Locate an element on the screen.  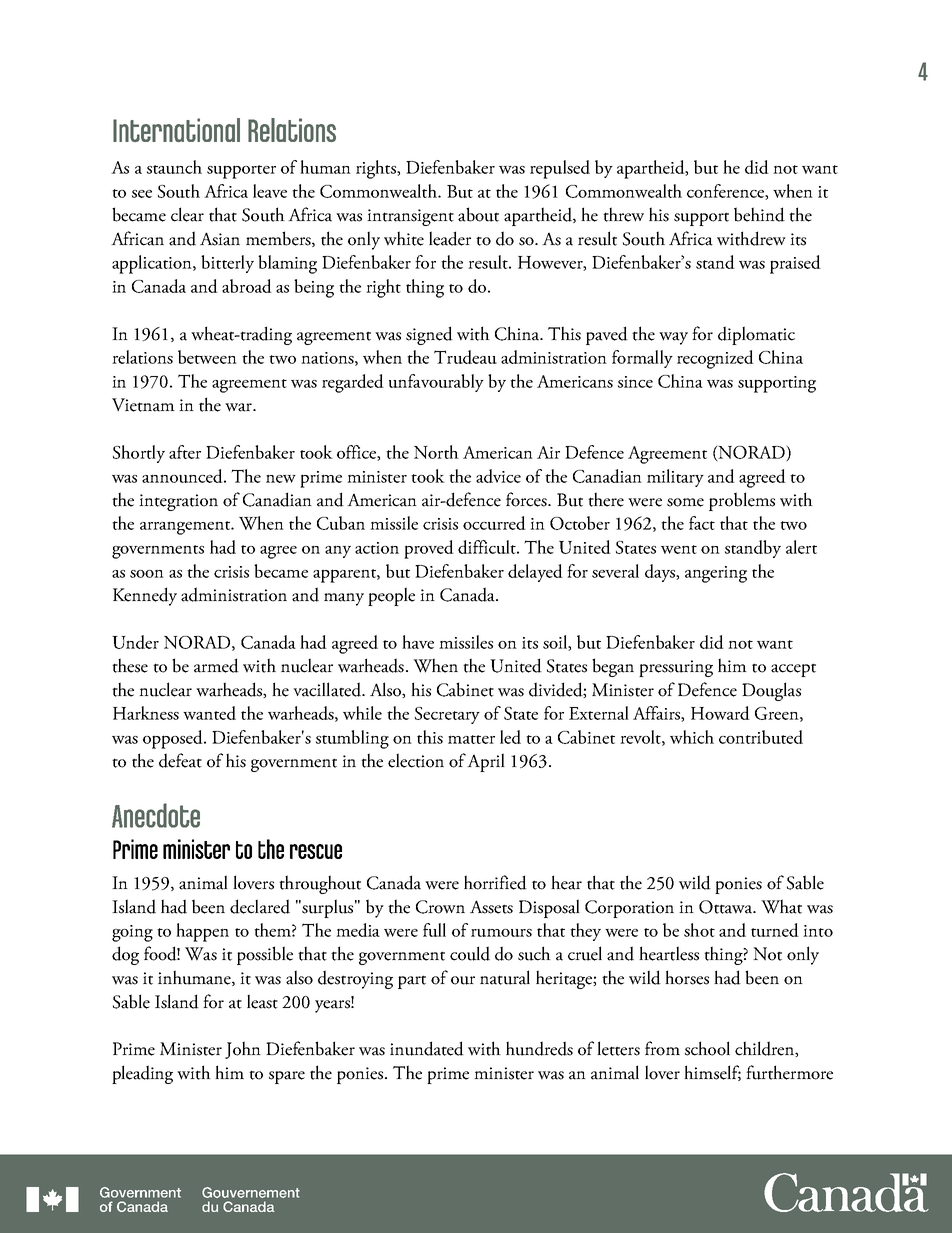
school is located at coordinates (707, 1048).
